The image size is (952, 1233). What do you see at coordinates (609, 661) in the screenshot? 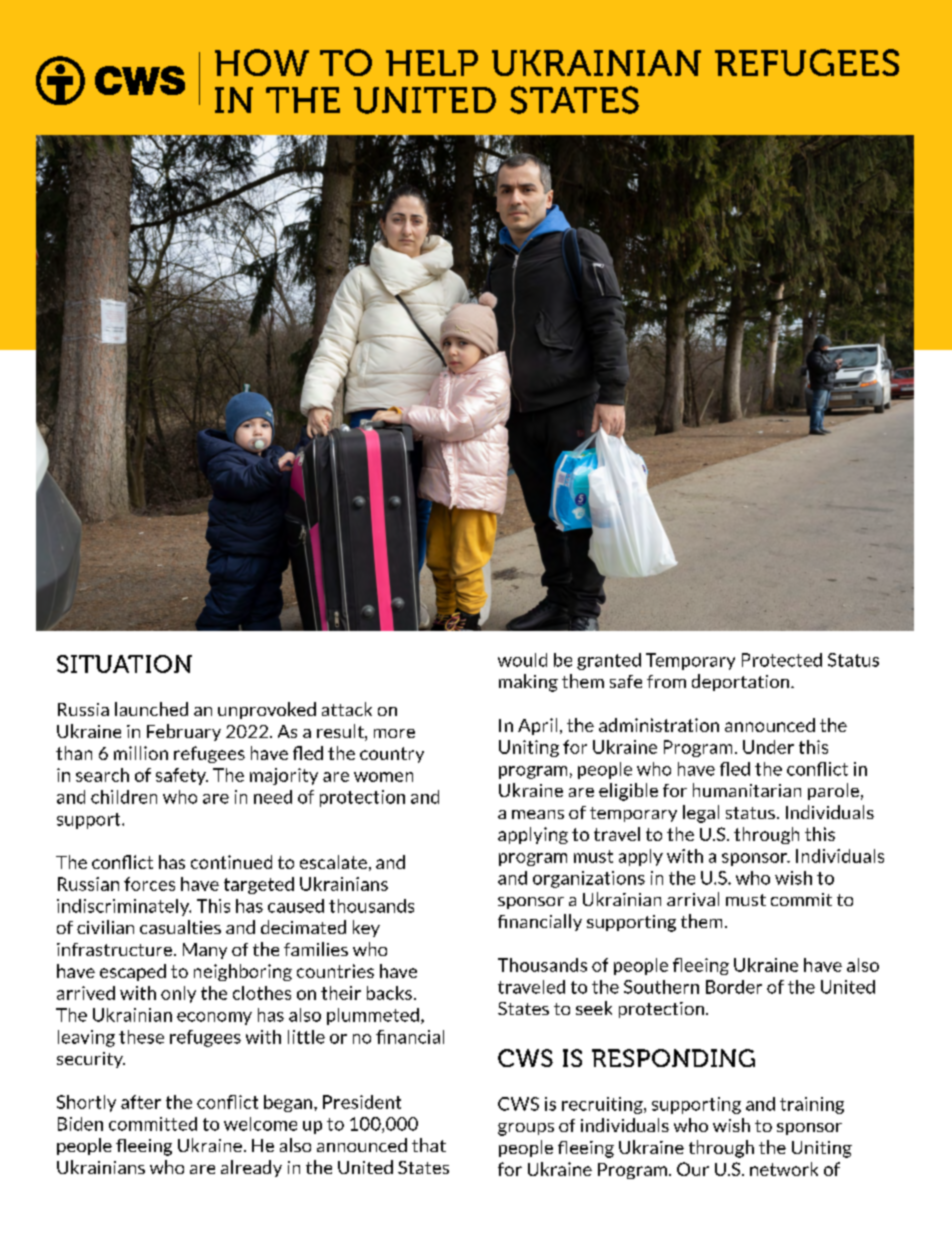
I see `granted` at bounding box center [609, 661].
